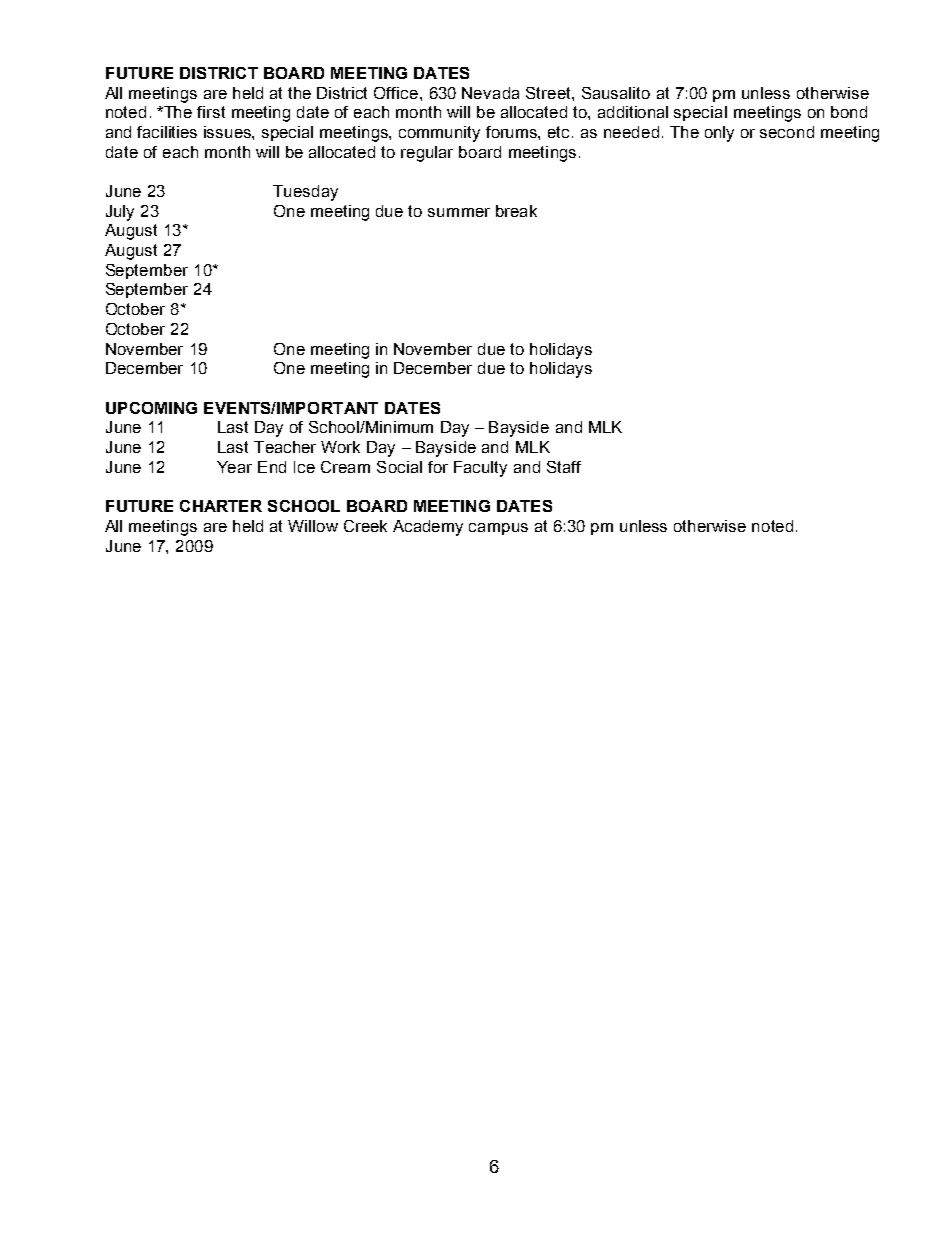 The image size is (952, 1233). What do you see at coordinates (490, 93) in the document?
I see `Nevada` at bounding box center [490, 93].
